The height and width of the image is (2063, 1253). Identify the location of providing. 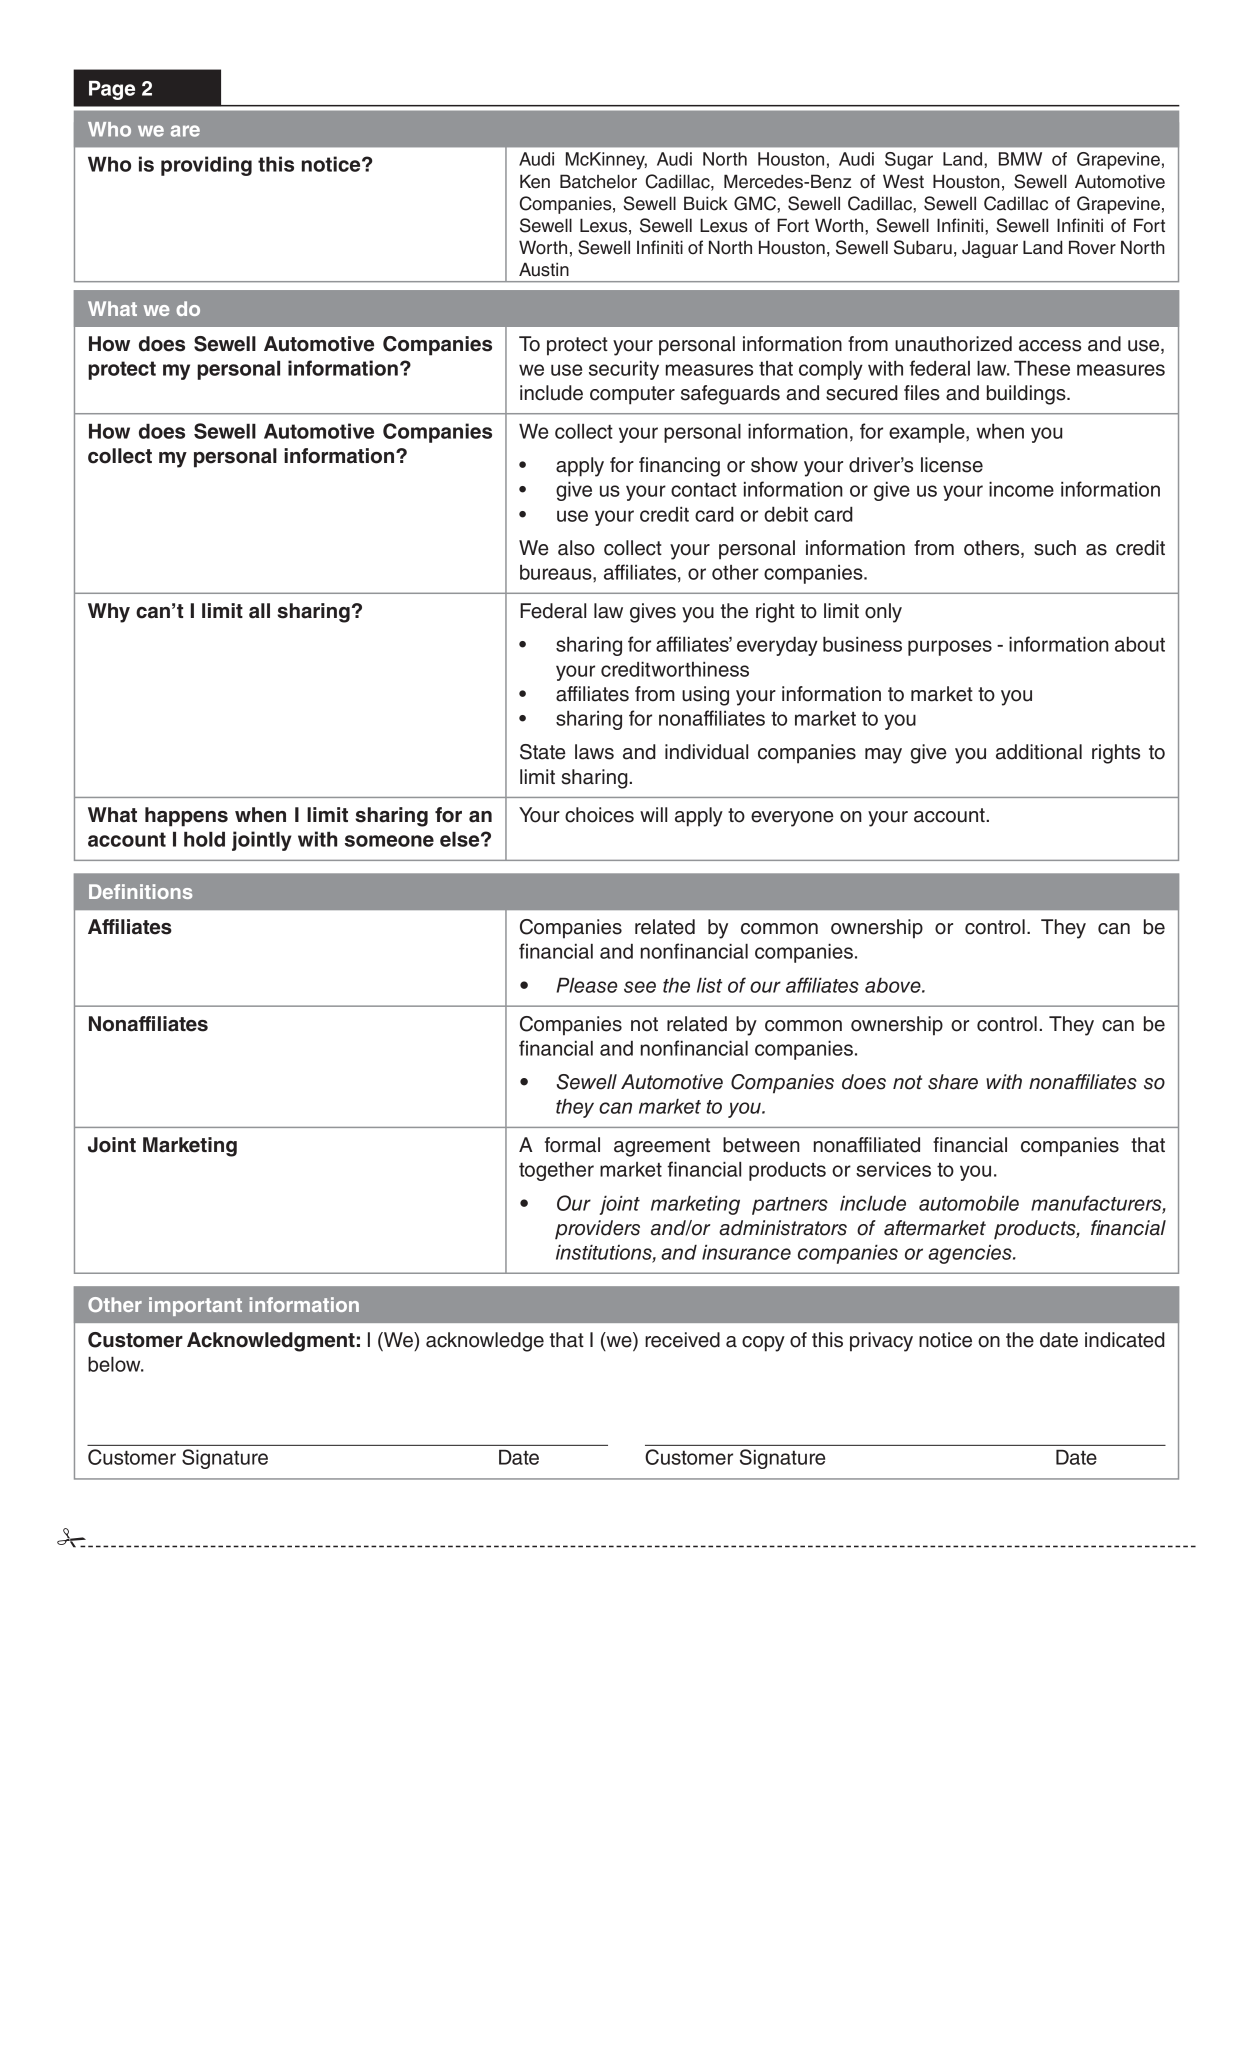
(206, 166).
